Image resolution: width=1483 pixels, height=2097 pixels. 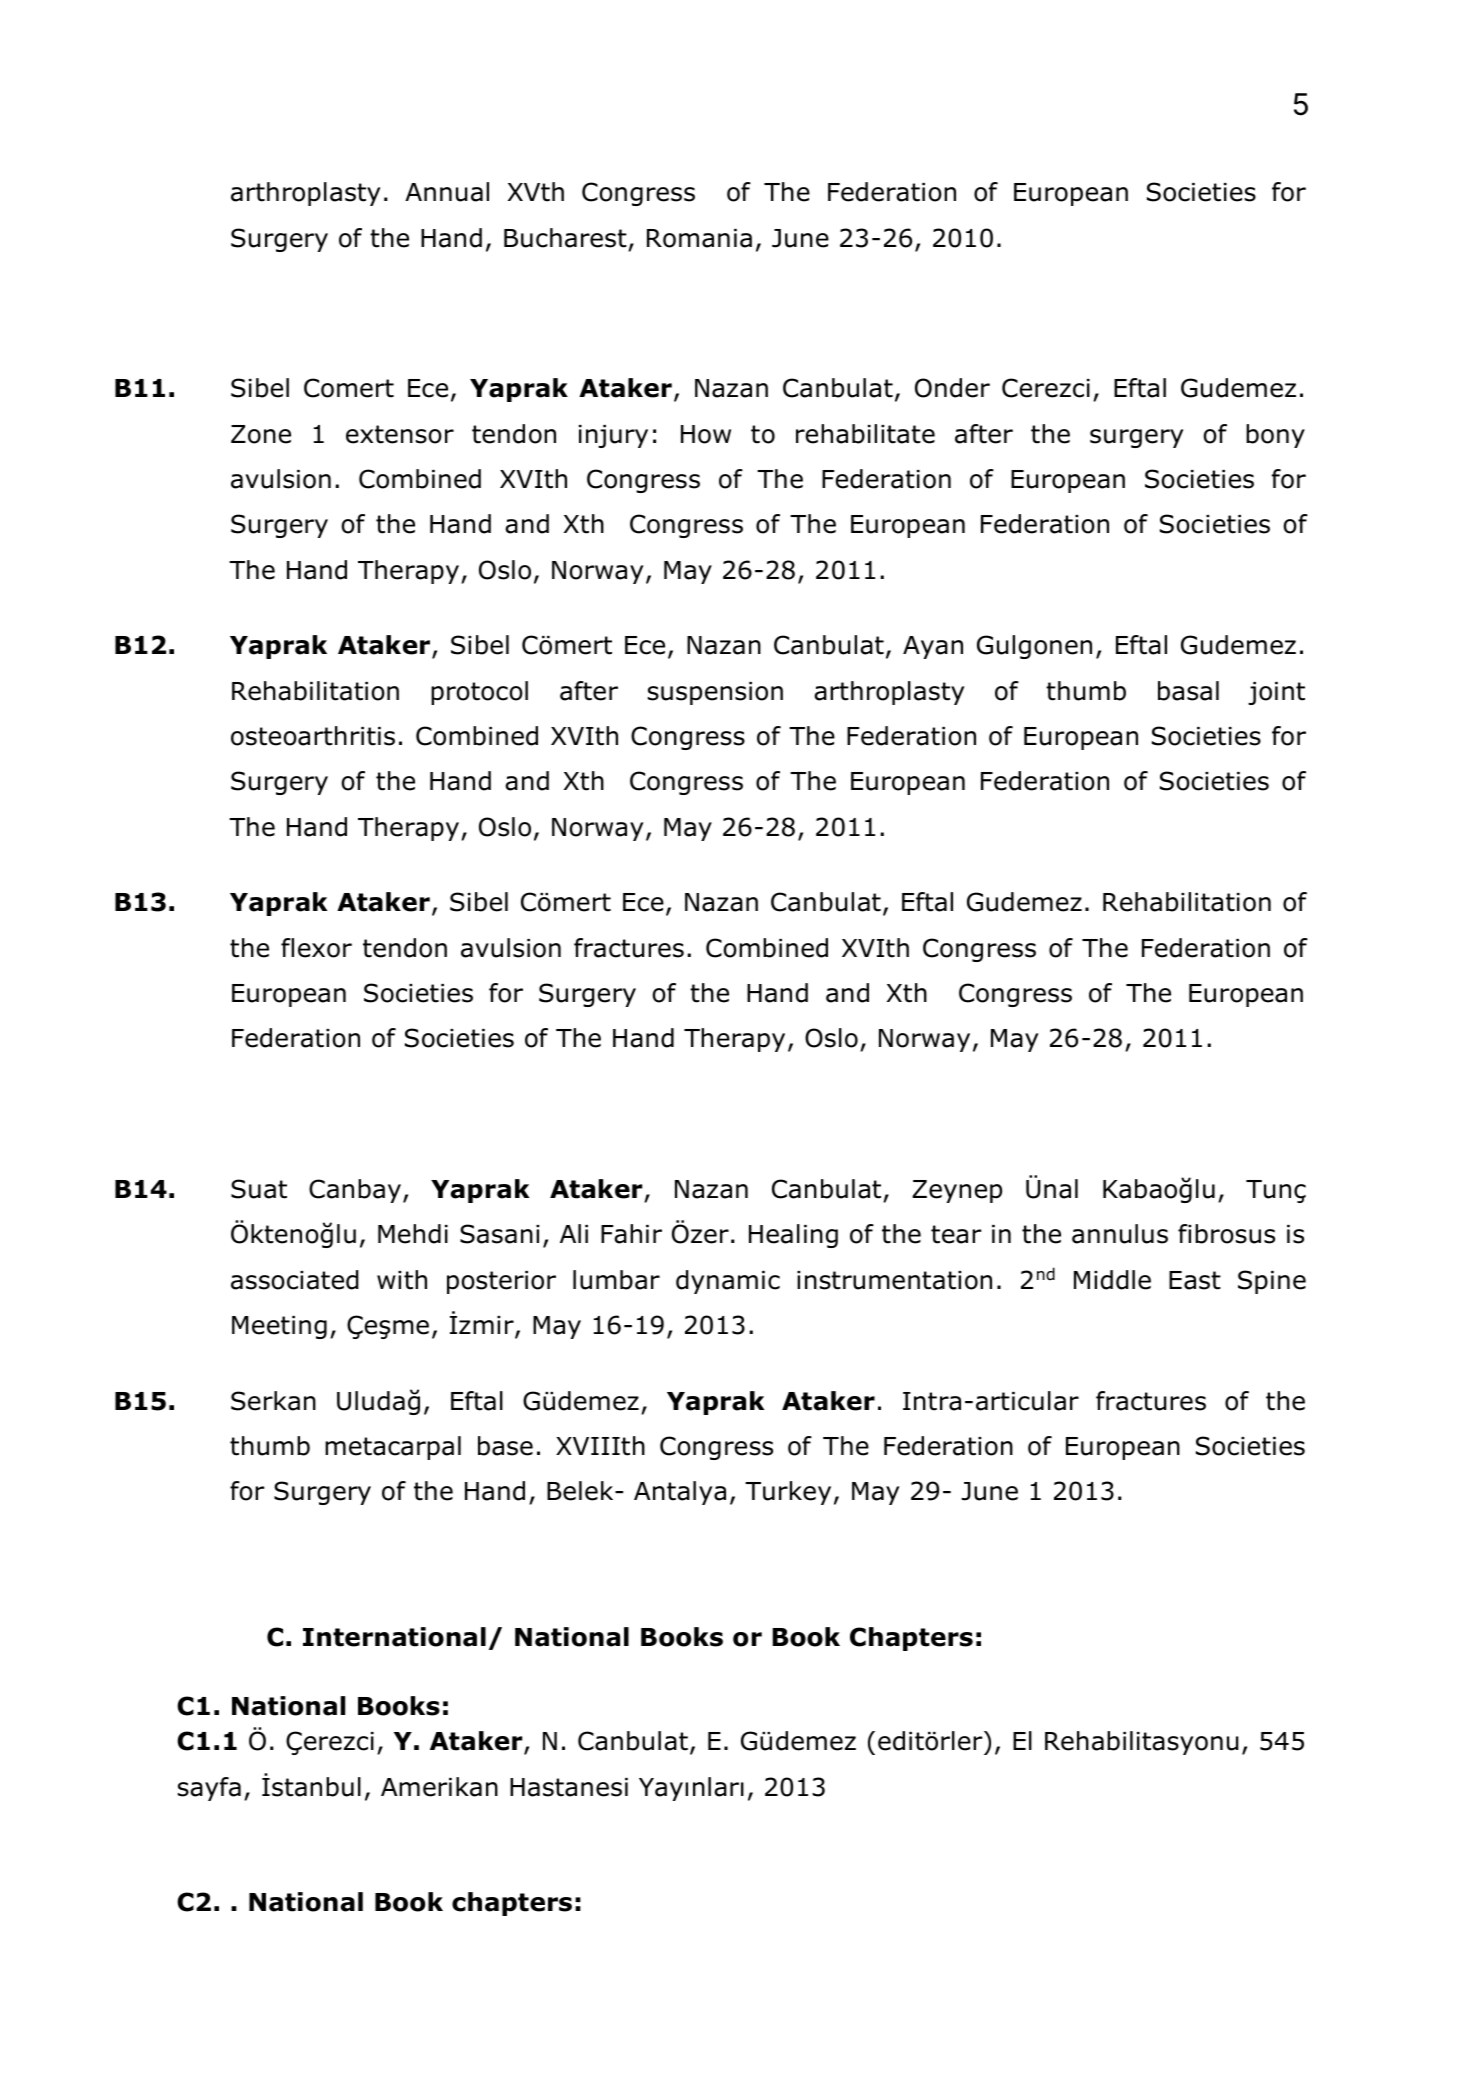 I want to click on flexor, so click(x=316, y=948).
